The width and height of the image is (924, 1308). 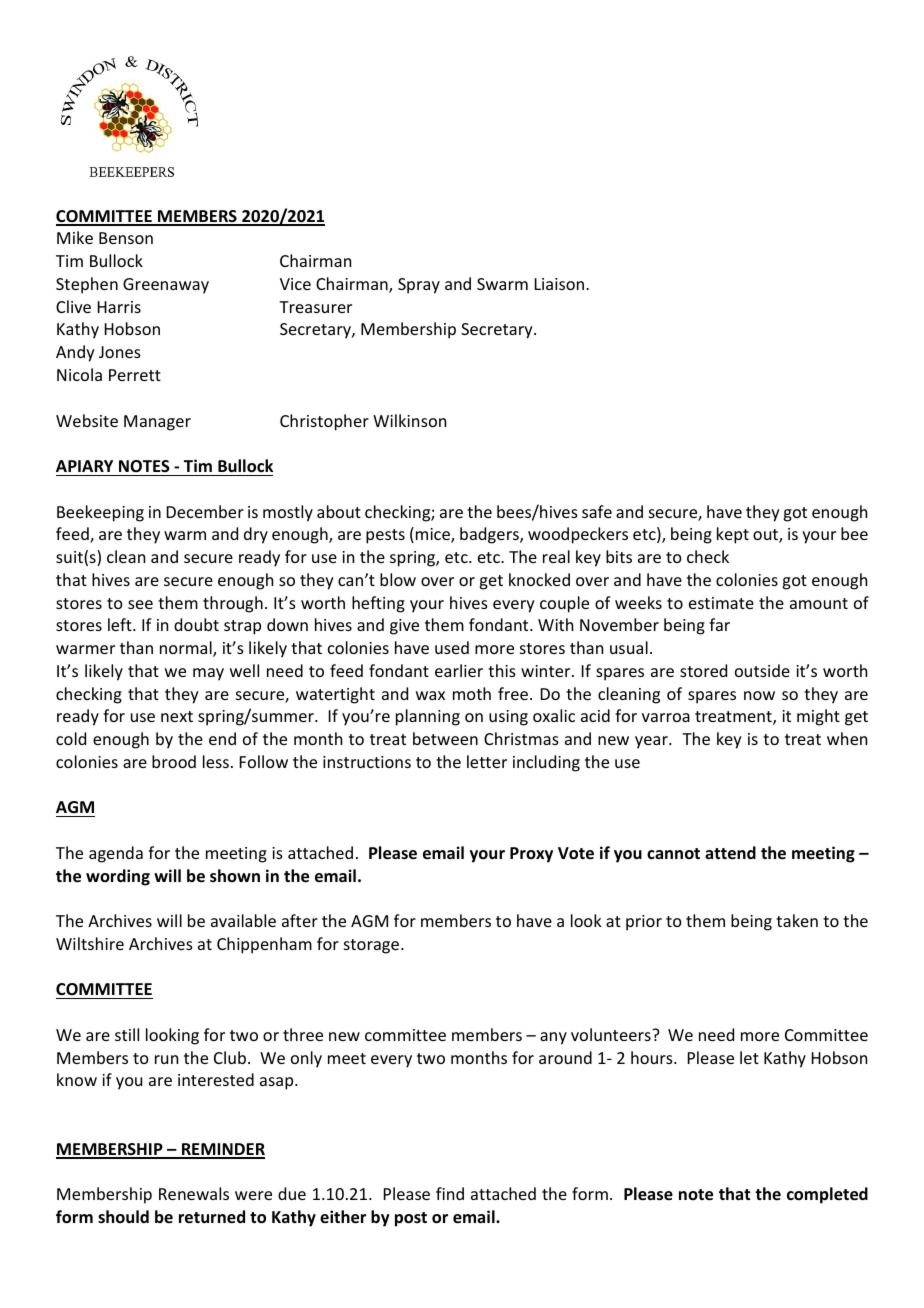 What do you see at coordinates (177, 716) in the image?
I see `next` at bounding box center [177, 716].
